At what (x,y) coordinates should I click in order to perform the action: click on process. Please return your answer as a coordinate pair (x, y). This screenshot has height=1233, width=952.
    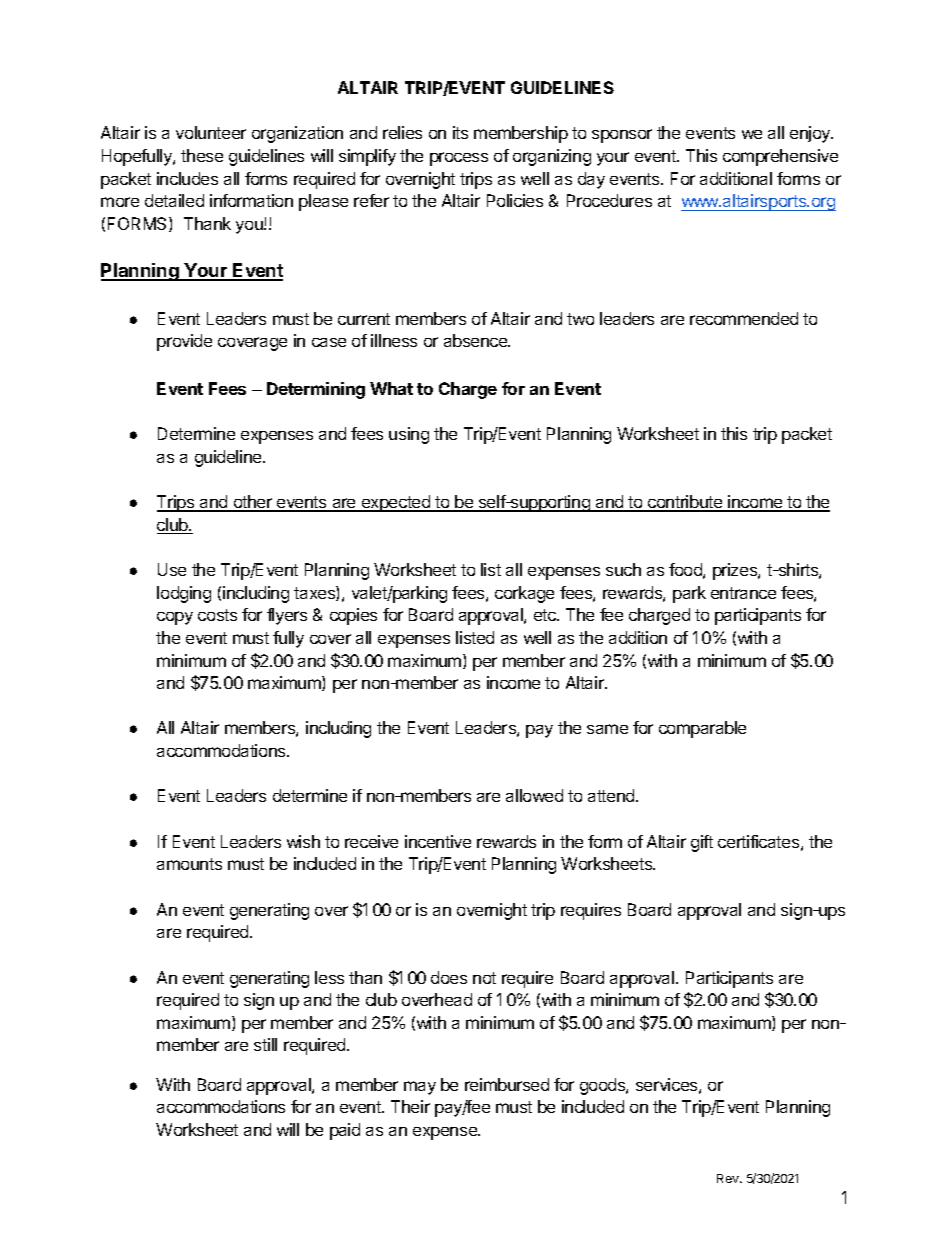
    Looking at the image, I should click on (459, 159).
